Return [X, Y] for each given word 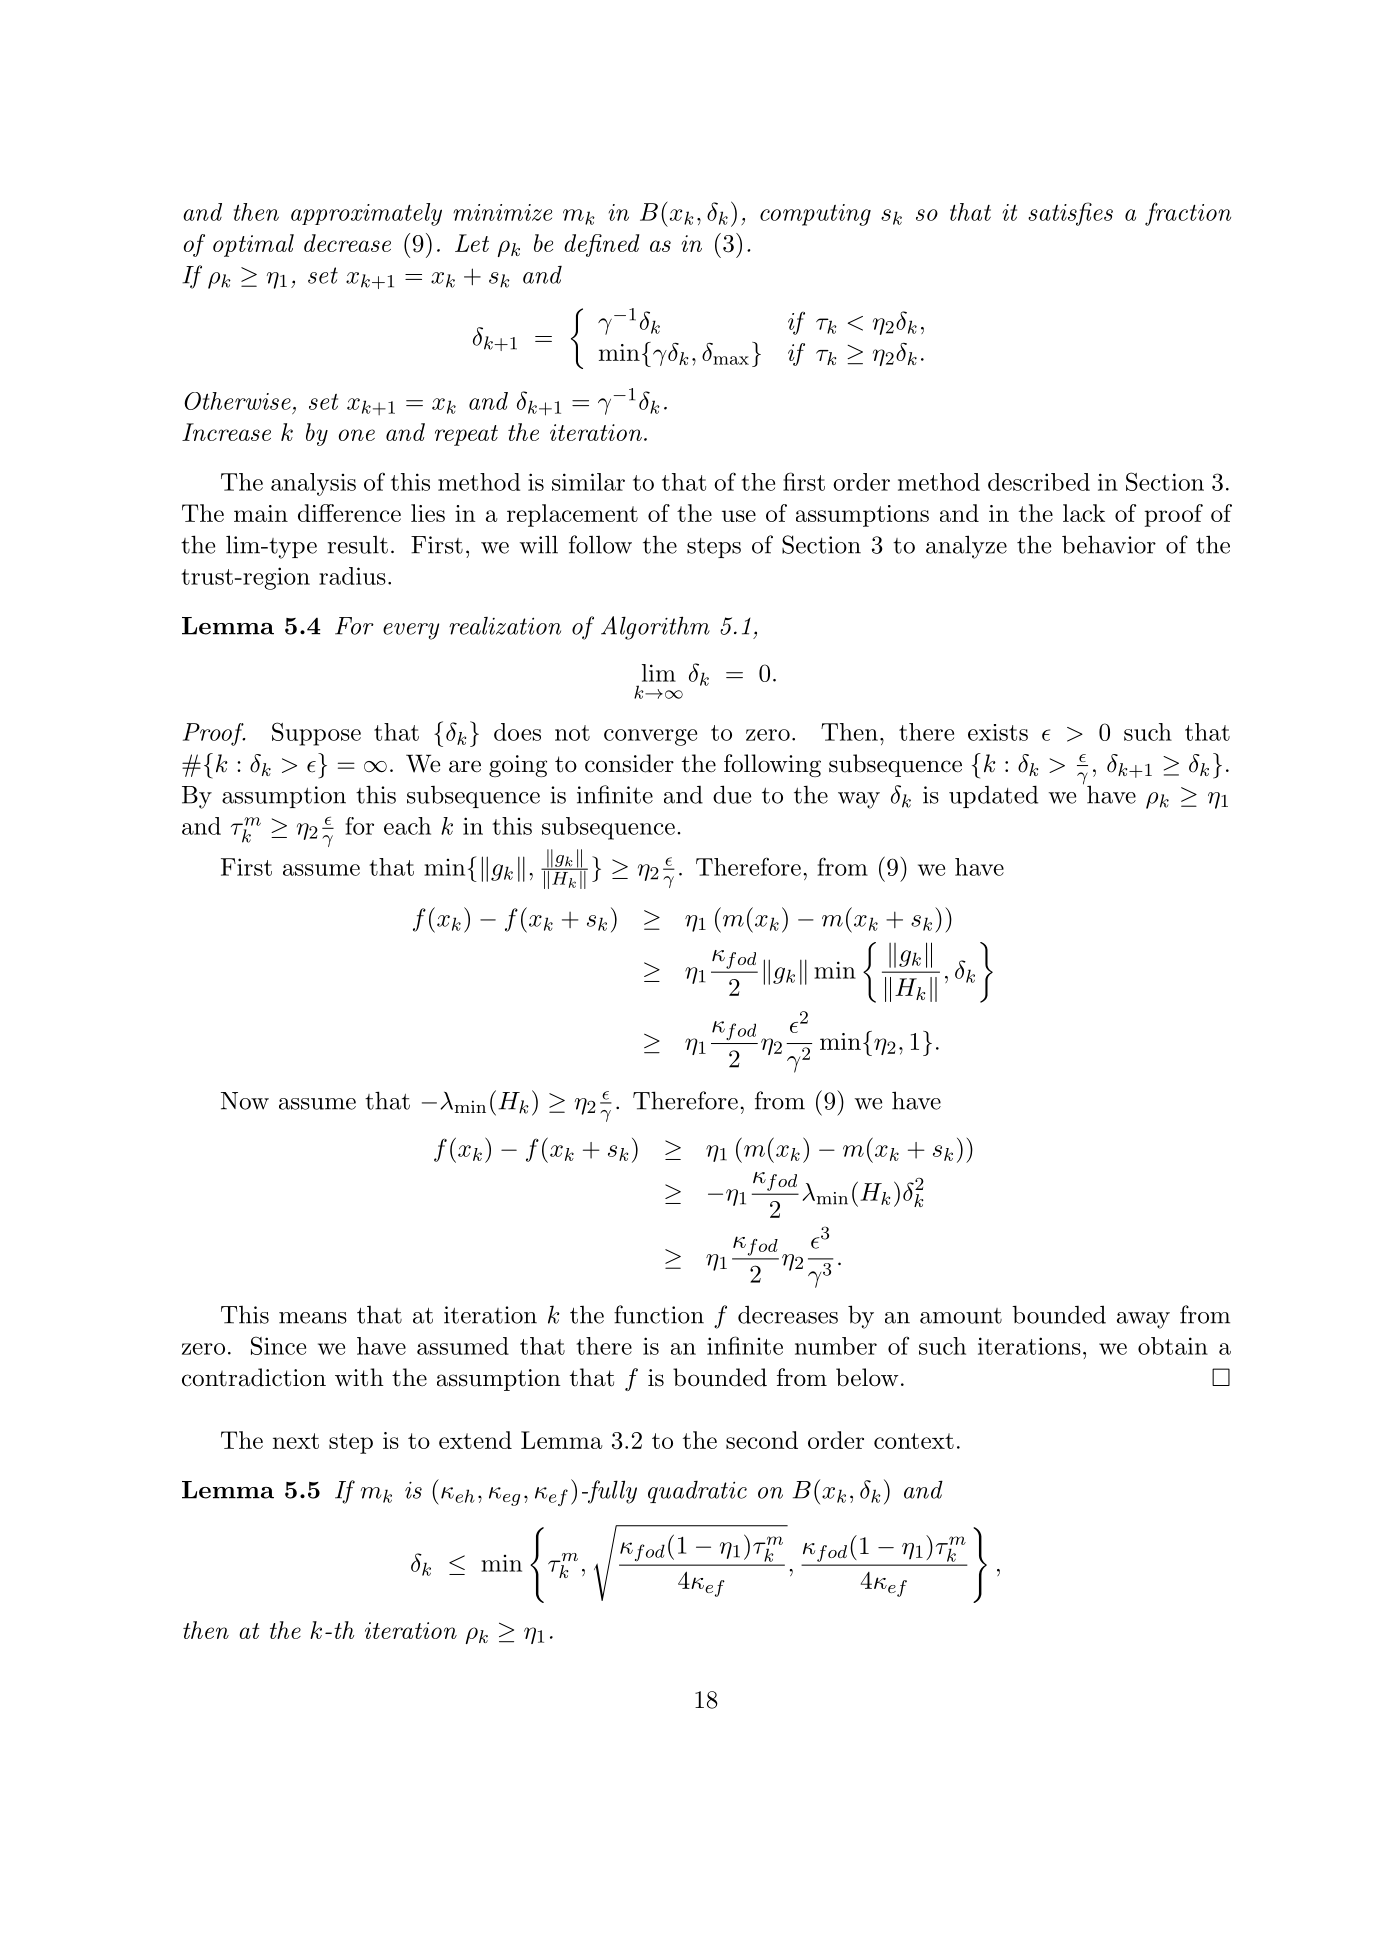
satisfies [1070, 214]
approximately [366, 214]
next [296, 1441]
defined [602, 245]
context [914, 1441]
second [762, 1440]
